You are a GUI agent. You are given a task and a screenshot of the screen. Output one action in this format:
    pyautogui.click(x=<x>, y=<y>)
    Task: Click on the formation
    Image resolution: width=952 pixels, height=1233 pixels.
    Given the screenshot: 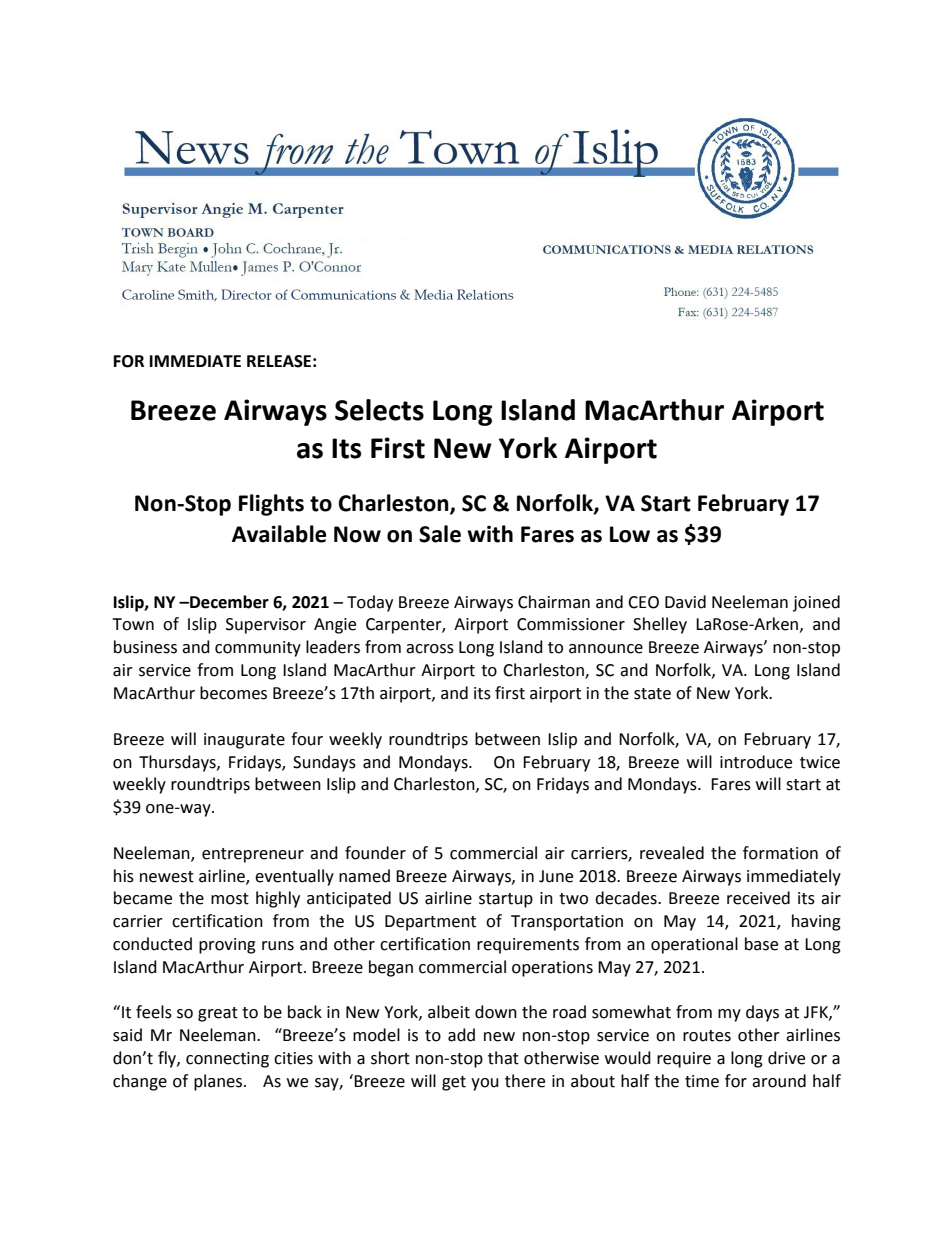 What is the action you would take?
    pyautogui.click(x=780, y=853)
